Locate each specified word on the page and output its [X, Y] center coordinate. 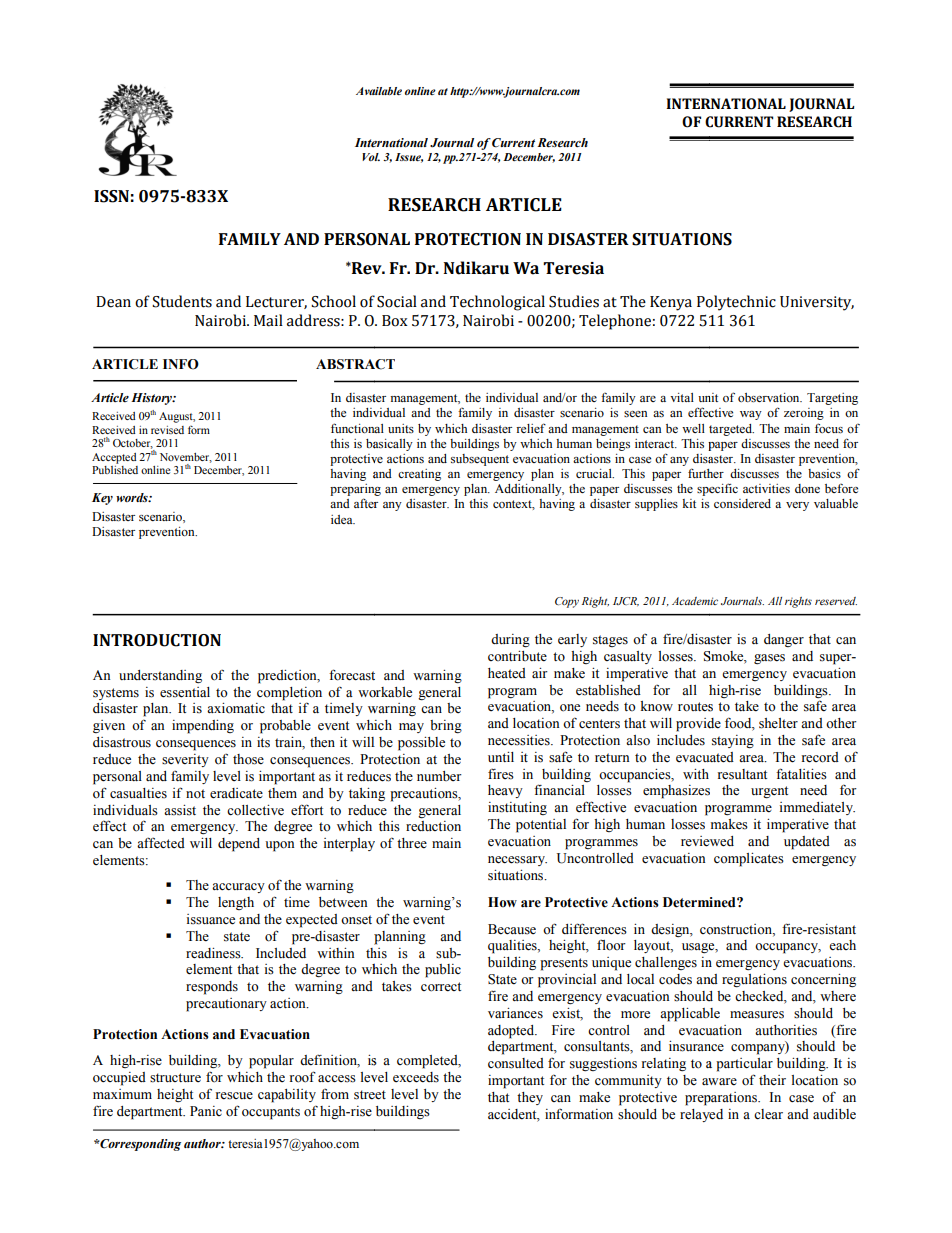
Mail [268, 320]
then [322, 742]
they [530, 1098]
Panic [206, 1111]
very [797, 506]
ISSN [111, 196]
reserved [836, 601]
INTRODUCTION [157, 640]
